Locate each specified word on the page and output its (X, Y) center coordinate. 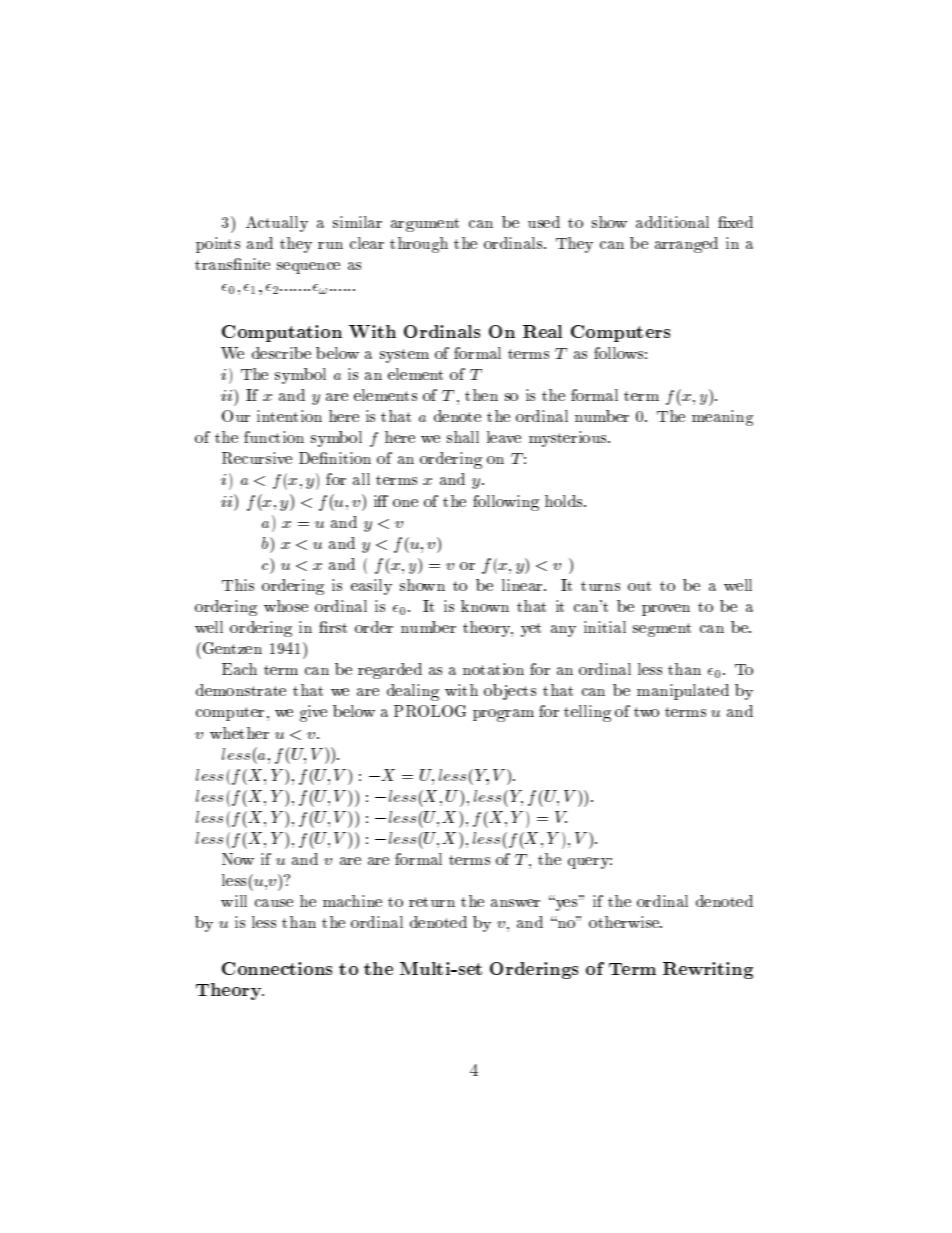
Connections (277, 968)
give (313, 713)
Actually (277, 224)
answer (515, 903)
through (419, 245)
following (506, 503)
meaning (722, 418)
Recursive (257, 458)
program (503, 715)
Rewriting (708, 970)
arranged (686, 245)
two (646, 712)
